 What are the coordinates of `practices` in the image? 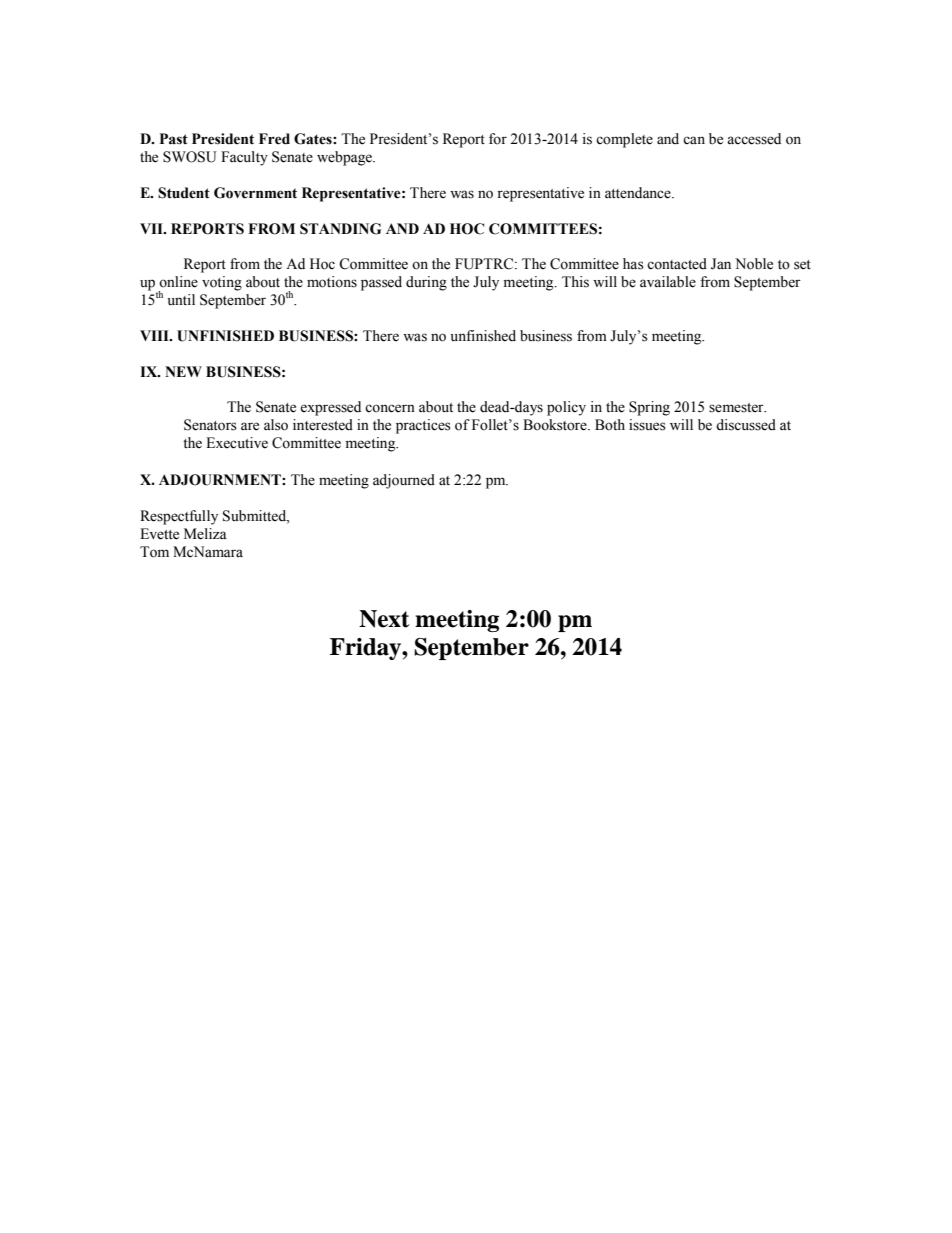 It's located at (423, 426).
